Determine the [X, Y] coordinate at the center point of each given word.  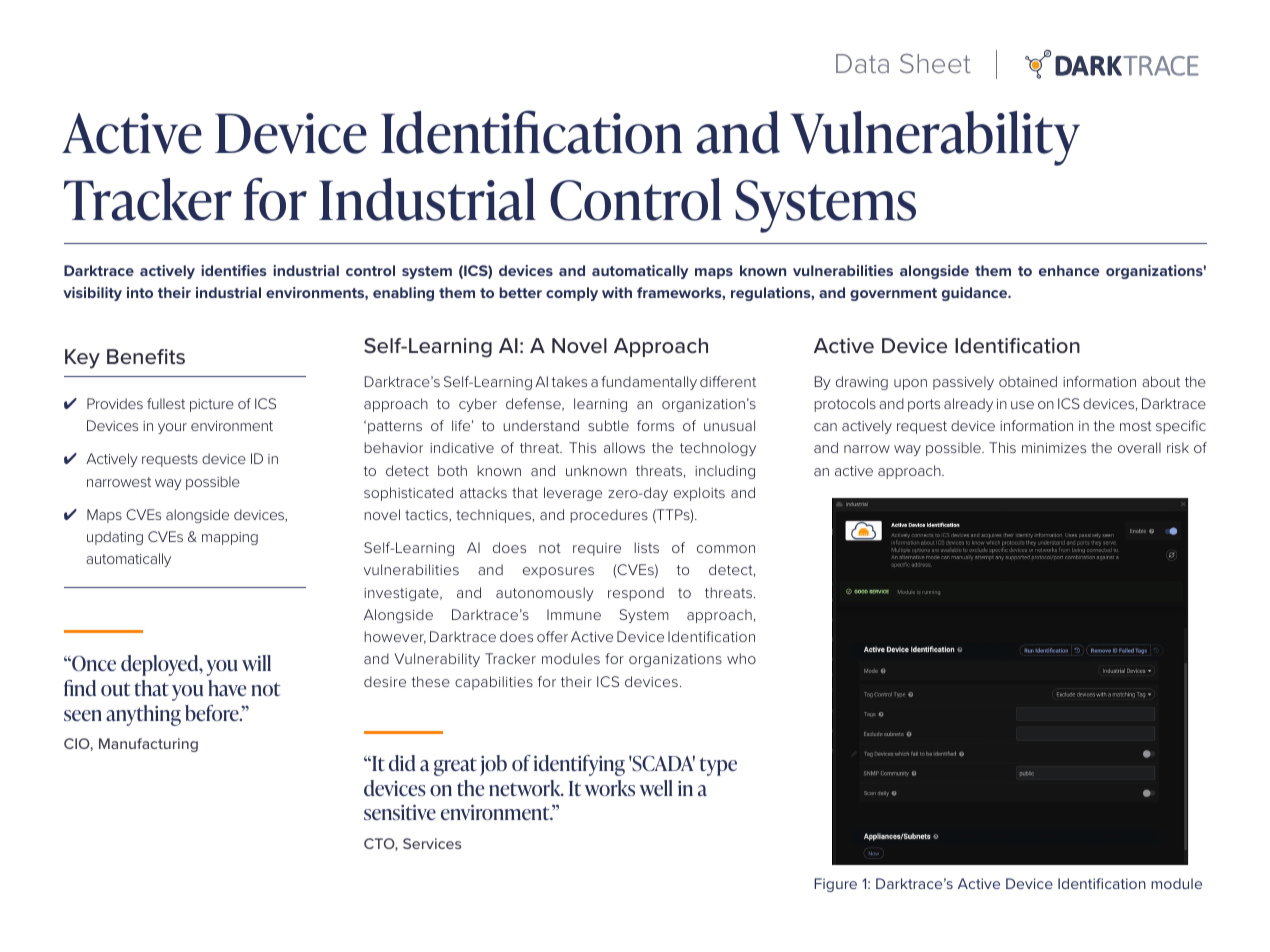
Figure [835, 885]
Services [432, 843]
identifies [234, 270]
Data [862, 63]
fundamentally [649, 383]
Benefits [146, 356]
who [741, 658]
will [256, 663]
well [656, 788]
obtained [1028, 381]
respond [636, 594]
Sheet [935, 63]
